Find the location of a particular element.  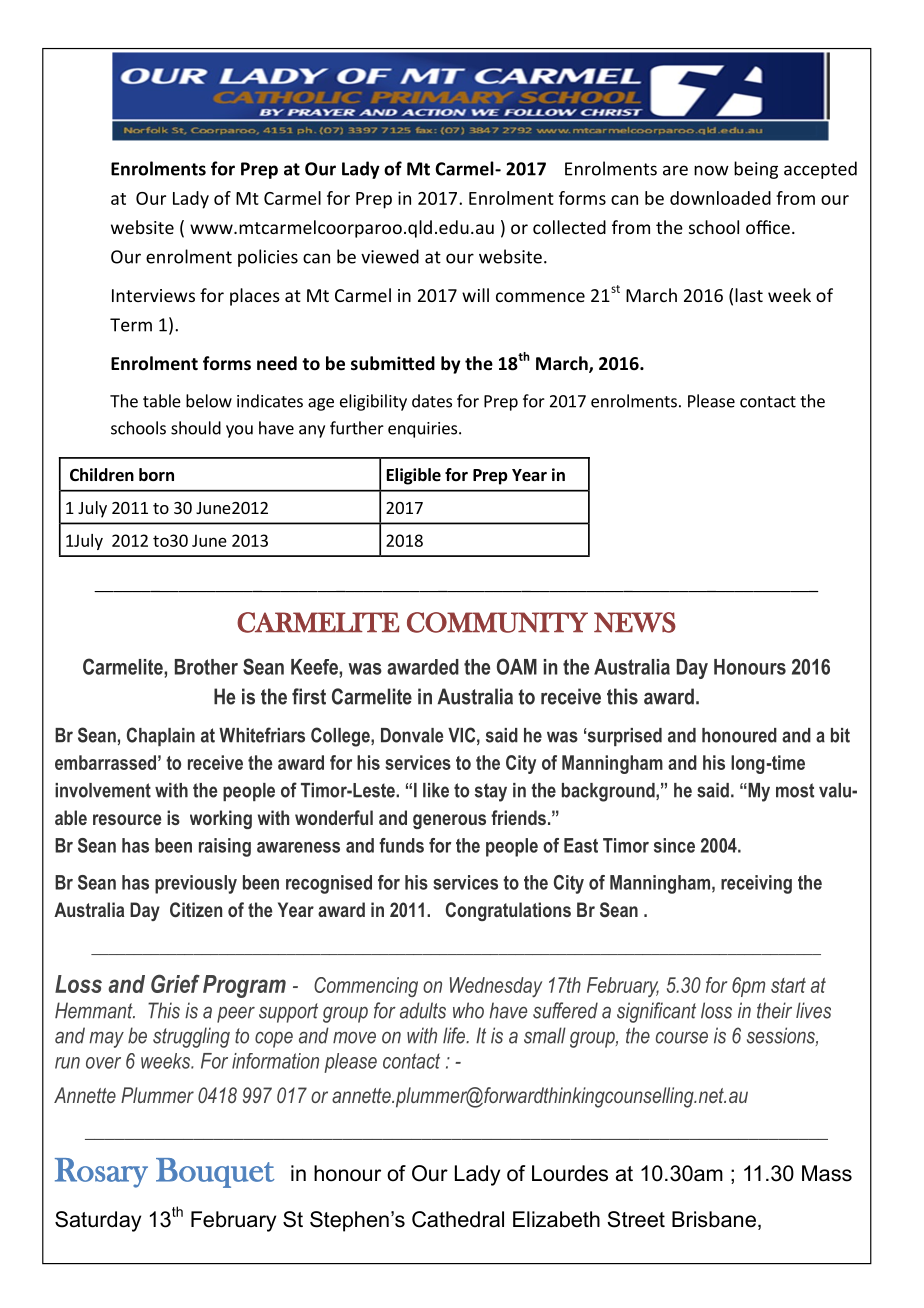

policies is located at coordinates (268, 258).
